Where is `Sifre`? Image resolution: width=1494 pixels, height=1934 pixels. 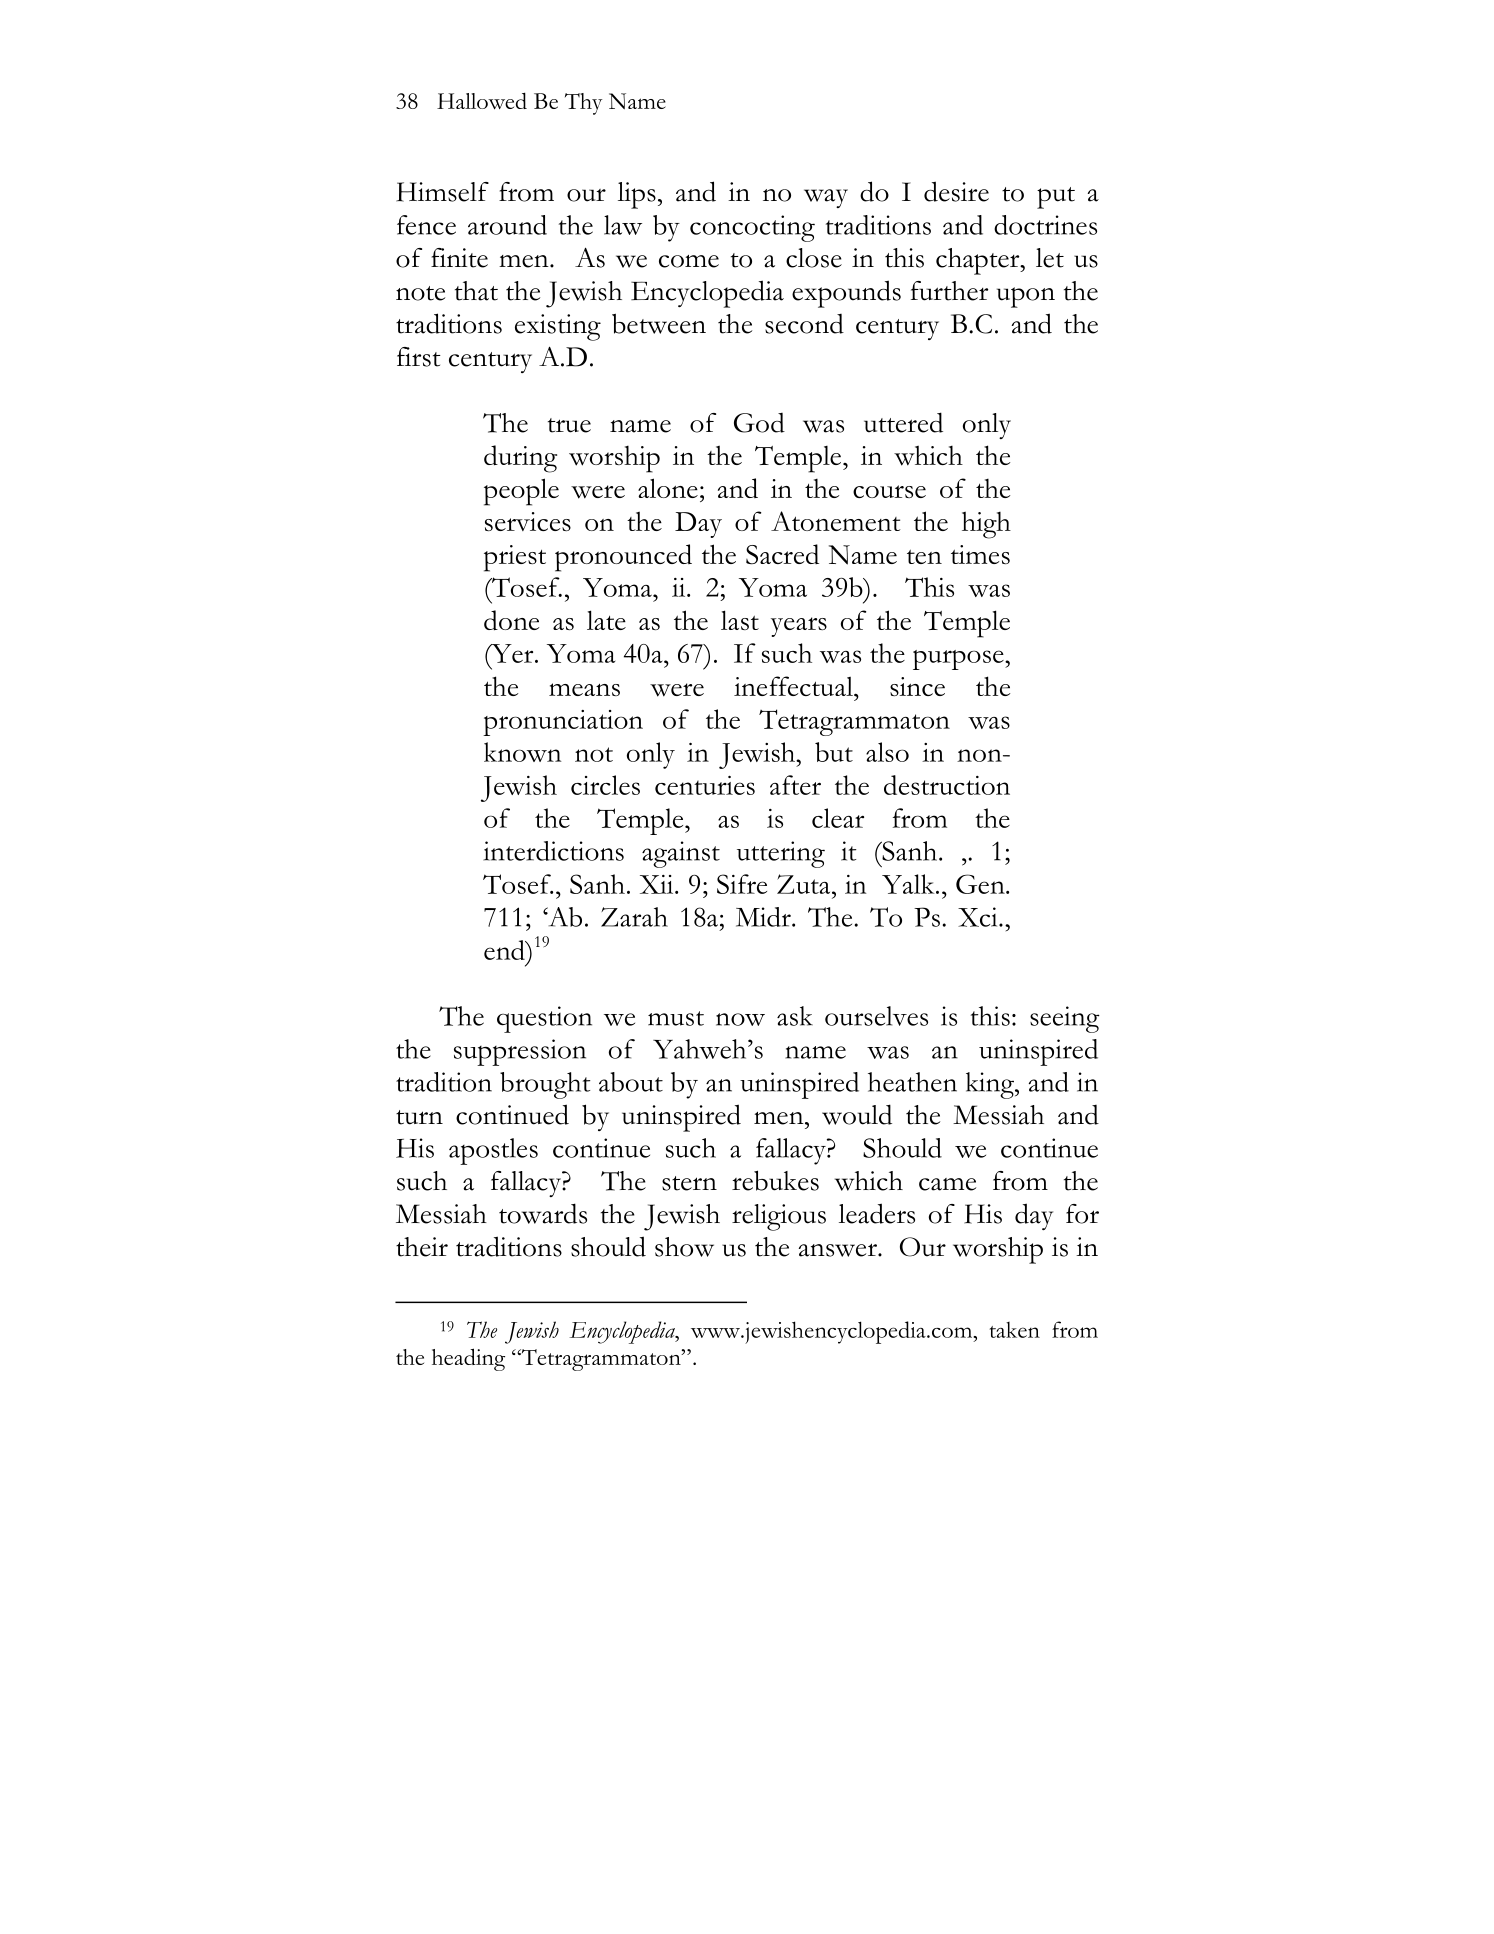 Sifre is located at coordinates (742, 884).
